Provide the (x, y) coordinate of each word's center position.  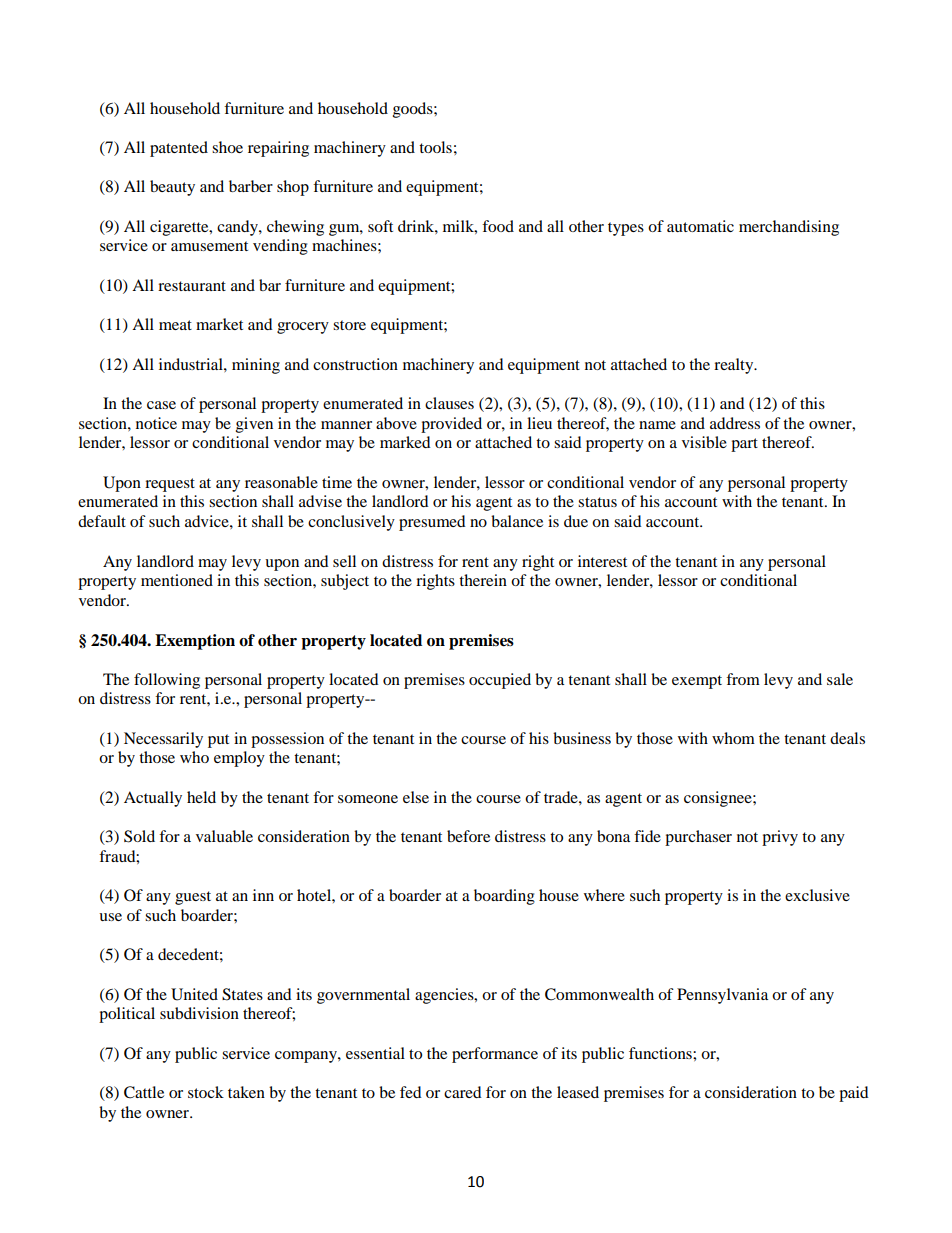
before (468, 836)
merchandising (789, 228)
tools (435, 147)
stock (206, 1092)
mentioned (177, 580)
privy (780, 838)
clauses (449, 403)
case (161, 405)
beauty (172, 188)
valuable (224, 836)
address (735, 423)
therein (483, 580)
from (743, 679)
